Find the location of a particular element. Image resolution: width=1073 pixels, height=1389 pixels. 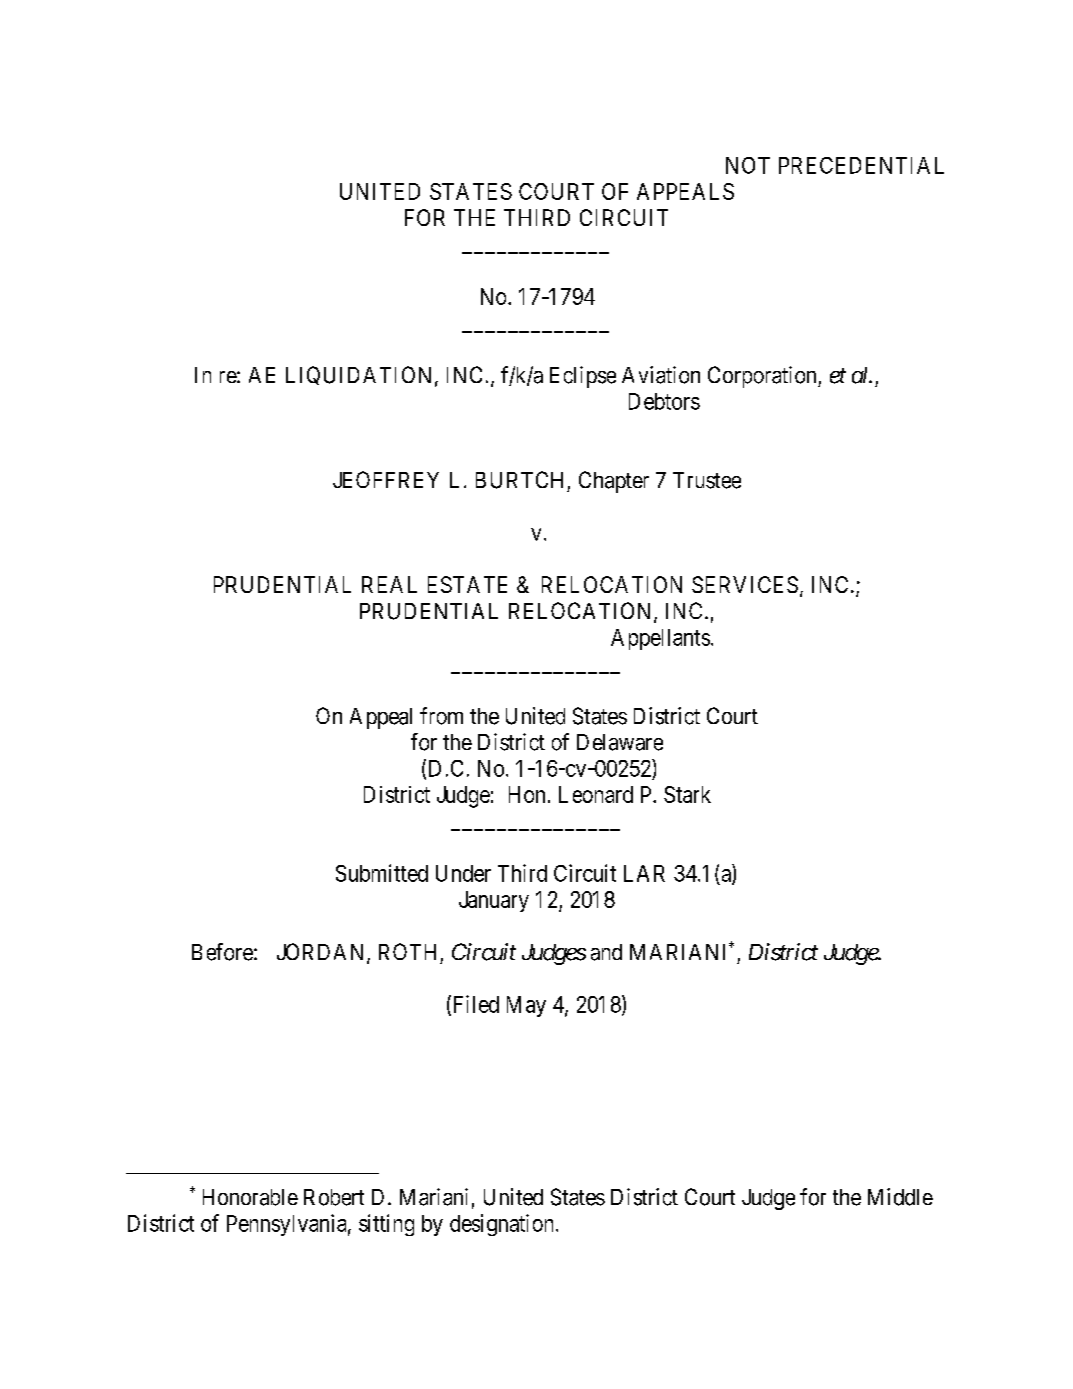

Robert is located at coordinates (334, 1197).
